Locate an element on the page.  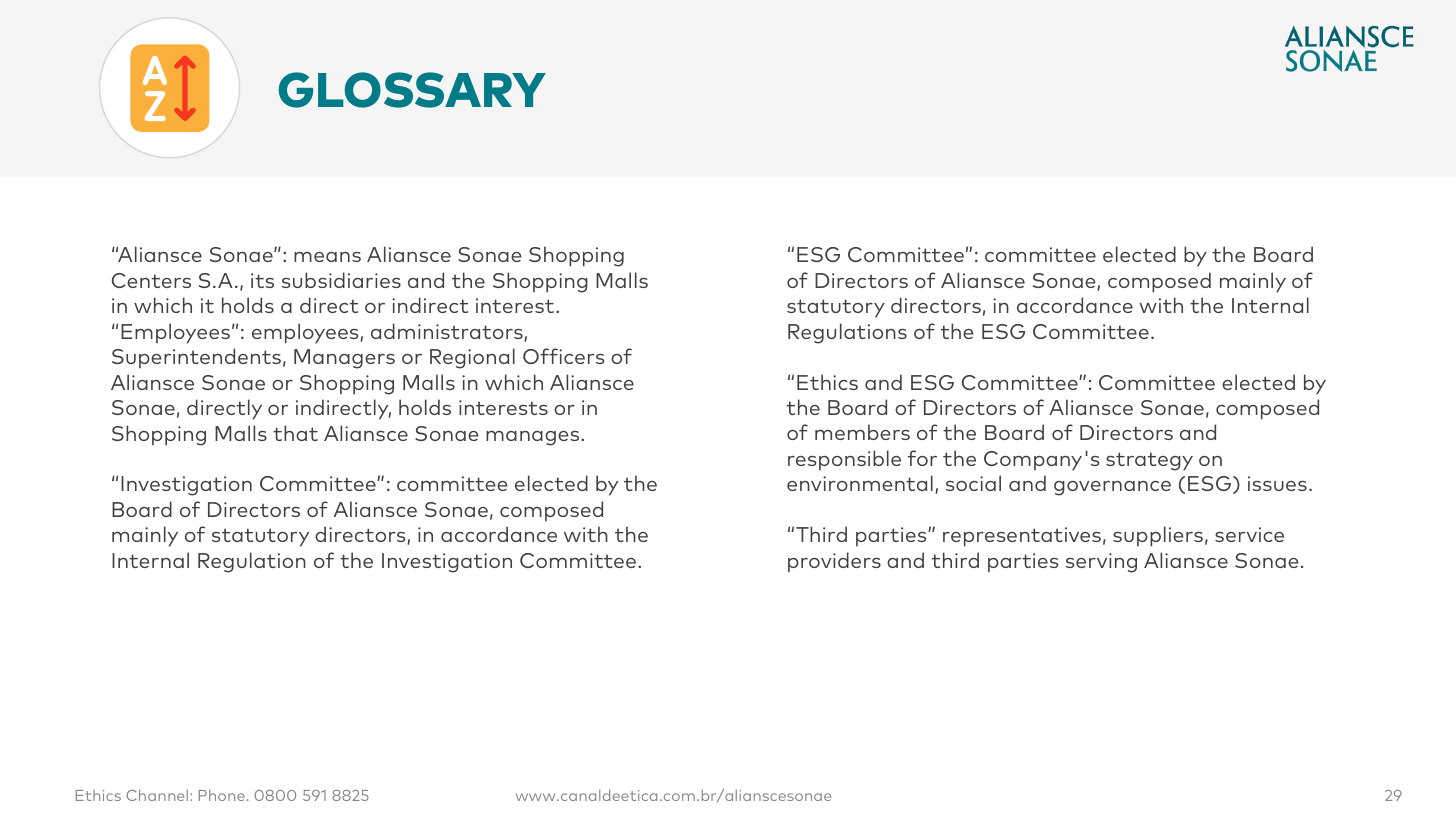
subsidiaries is located at coordinates (341, 280).
